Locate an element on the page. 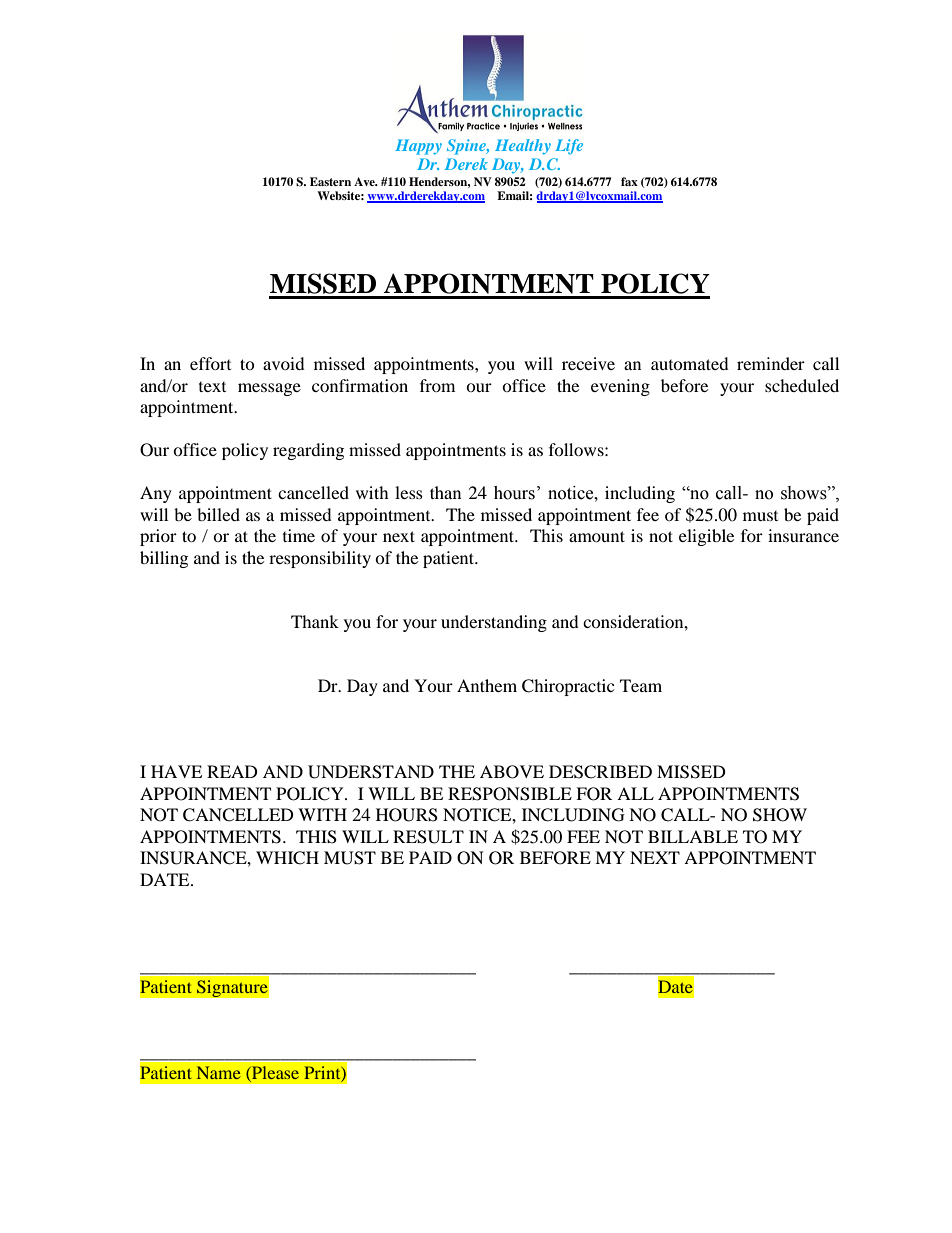  fax is located at coordinates (629, 181).
